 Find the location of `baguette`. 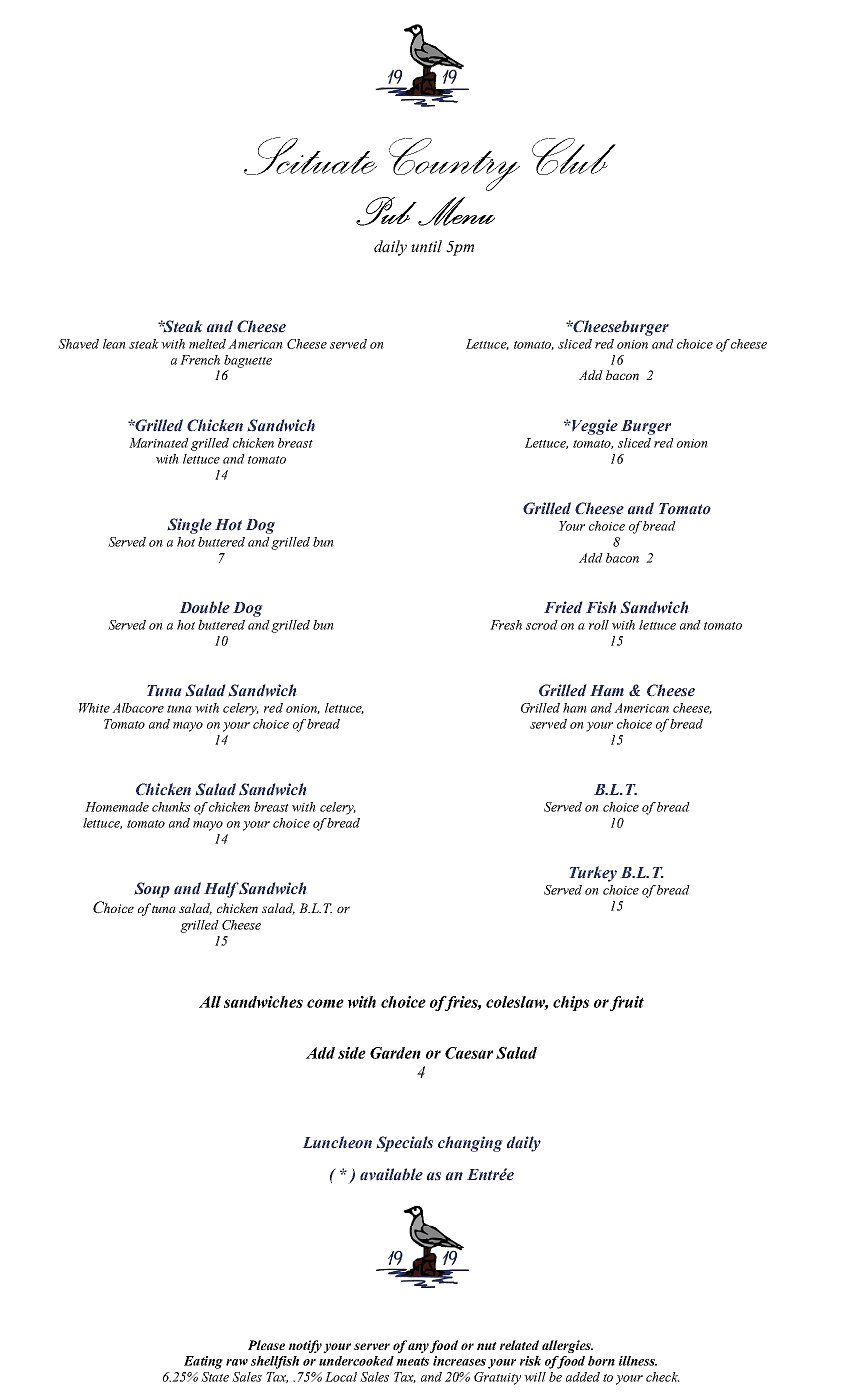

baguette is located at coordinates (248, 361).
